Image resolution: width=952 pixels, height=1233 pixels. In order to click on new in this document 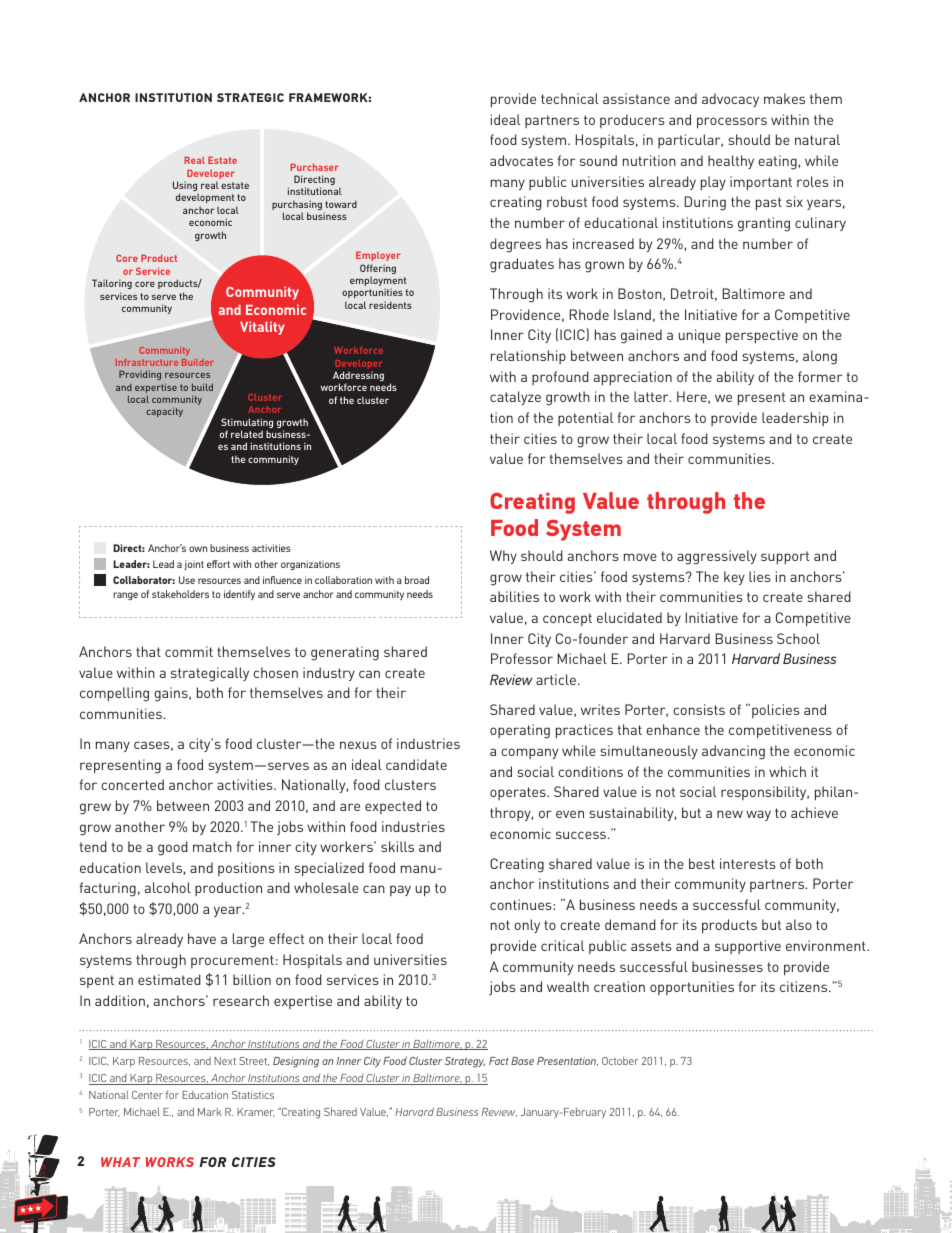, I will do `click(730, 814)`.
